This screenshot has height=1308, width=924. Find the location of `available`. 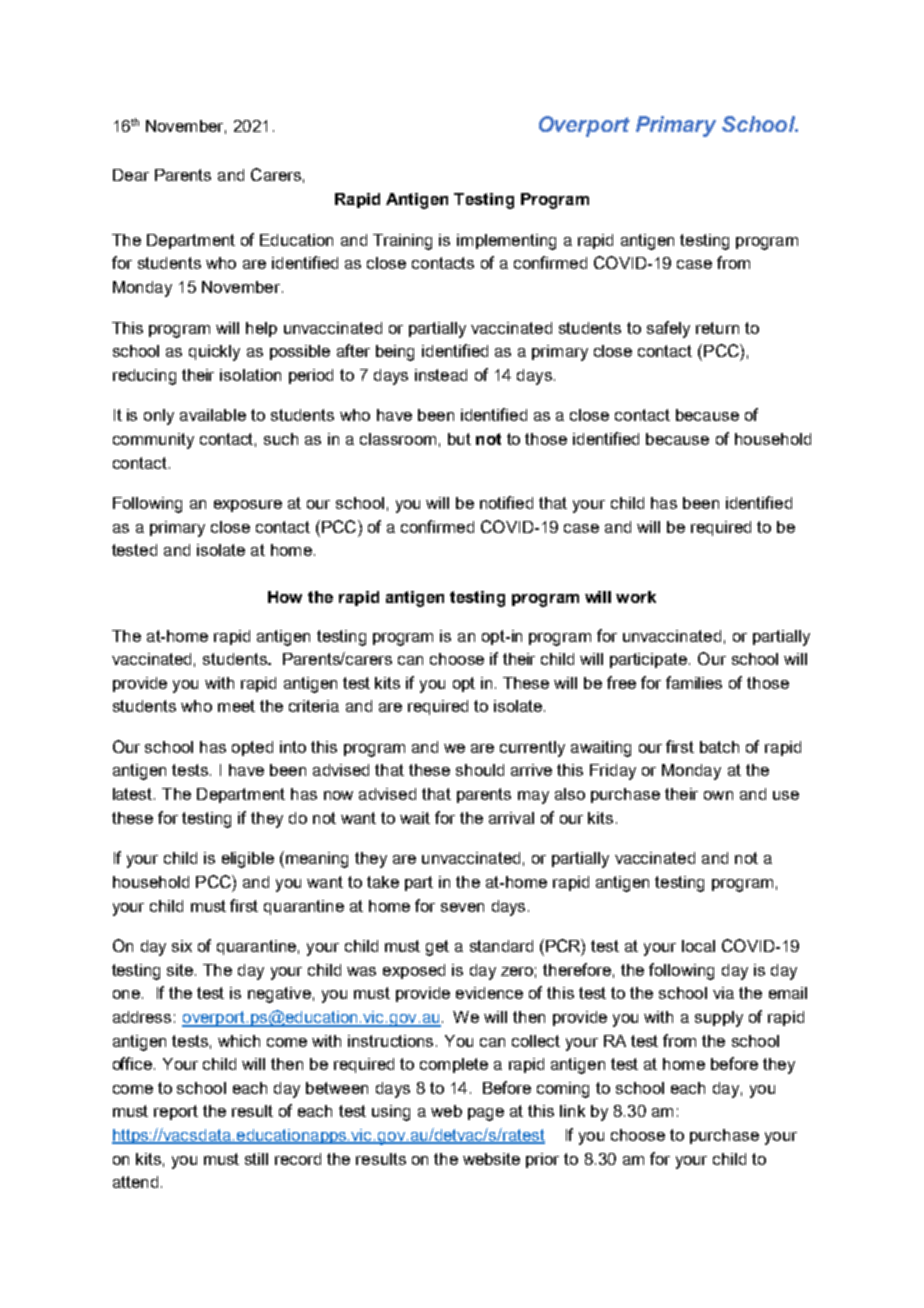

available is located at coordinates (213, 415).
